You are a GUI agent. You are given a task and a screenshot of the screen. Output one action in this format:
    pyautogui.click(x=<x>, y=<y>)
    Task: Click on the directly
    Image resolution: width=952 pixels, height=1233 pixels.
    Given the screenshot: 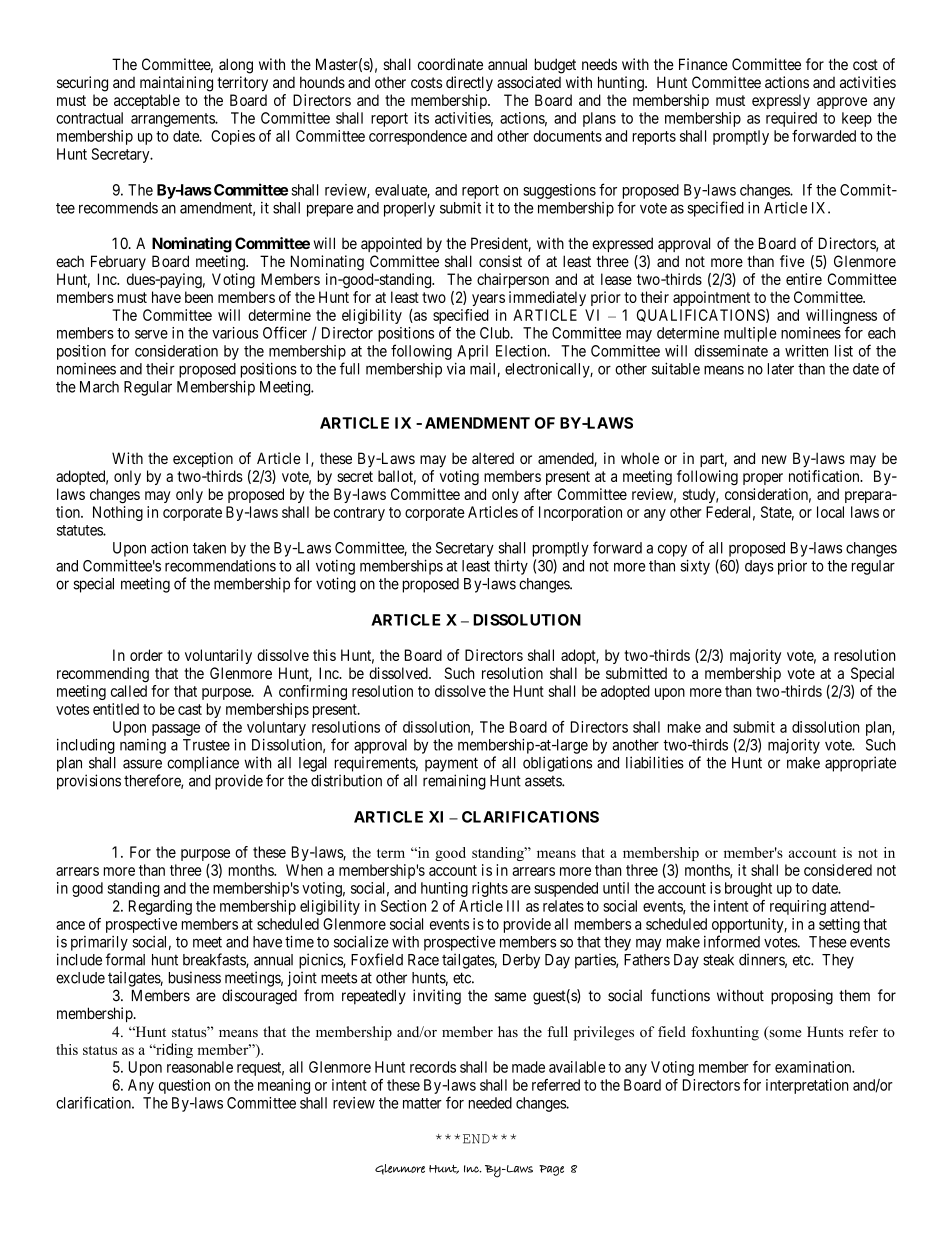 What is the action you would take?
    pyautogui.click(x=469, y=83)
